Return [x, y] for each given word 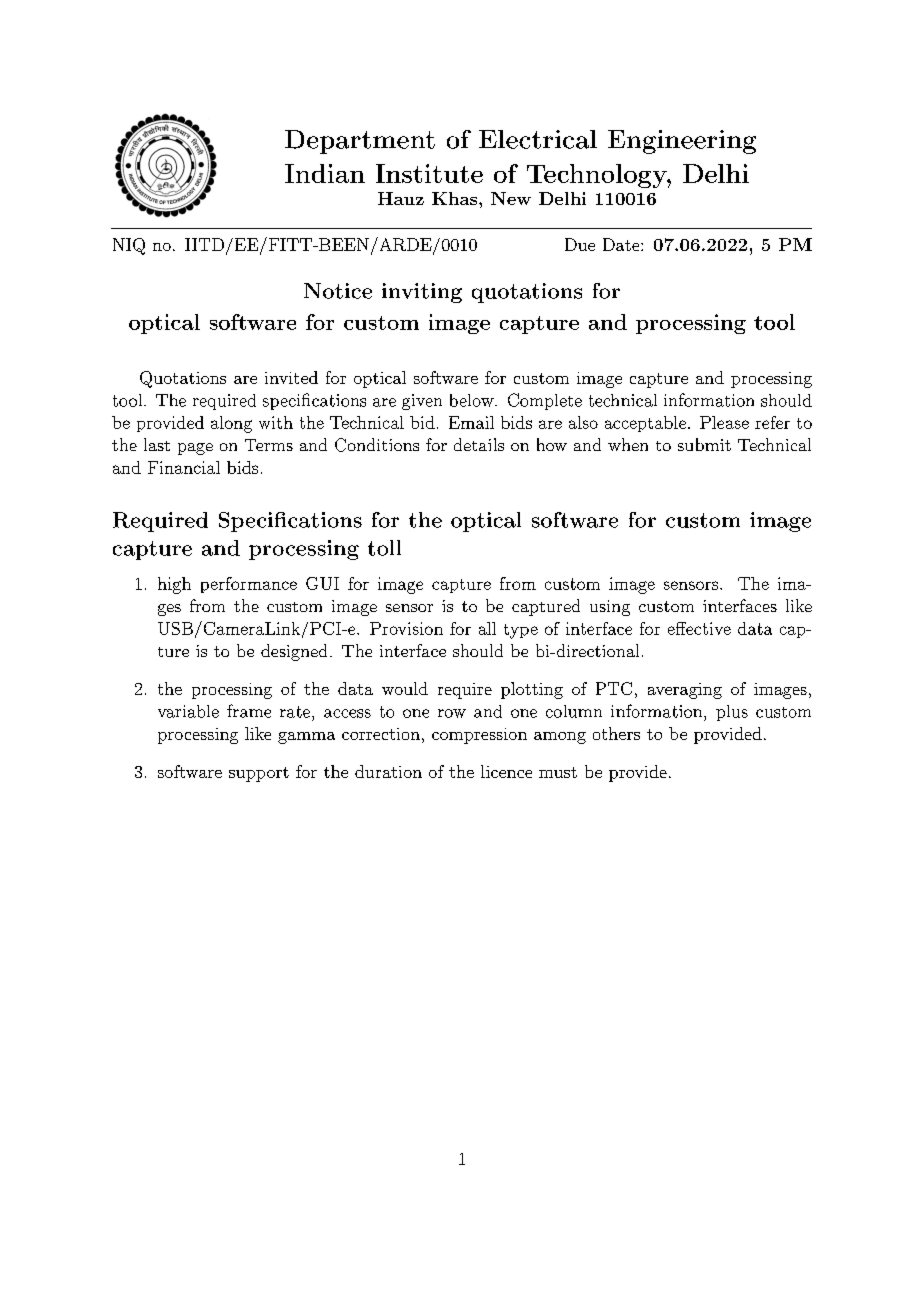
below [473, 400]
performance [249, 585]
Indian [325, 173]
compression [479, 736]
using [610, 608]
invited [291, 377]
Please [724, 422]
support [259, 774]
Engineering [682, 142]
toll [384, 548]
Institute [429, 173]
